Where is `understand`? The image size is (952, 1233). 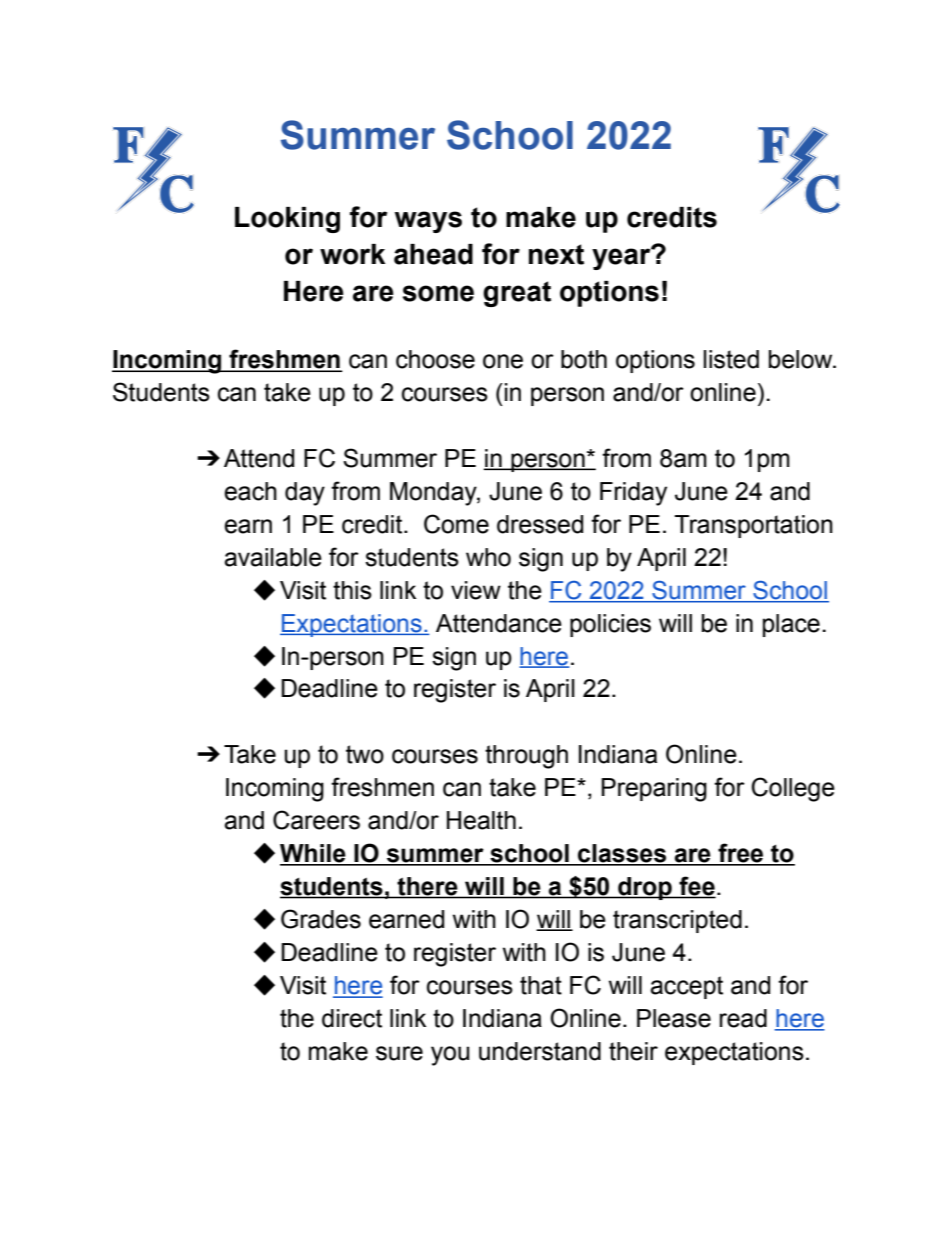
understand is located at coordinates (540, 1051).
